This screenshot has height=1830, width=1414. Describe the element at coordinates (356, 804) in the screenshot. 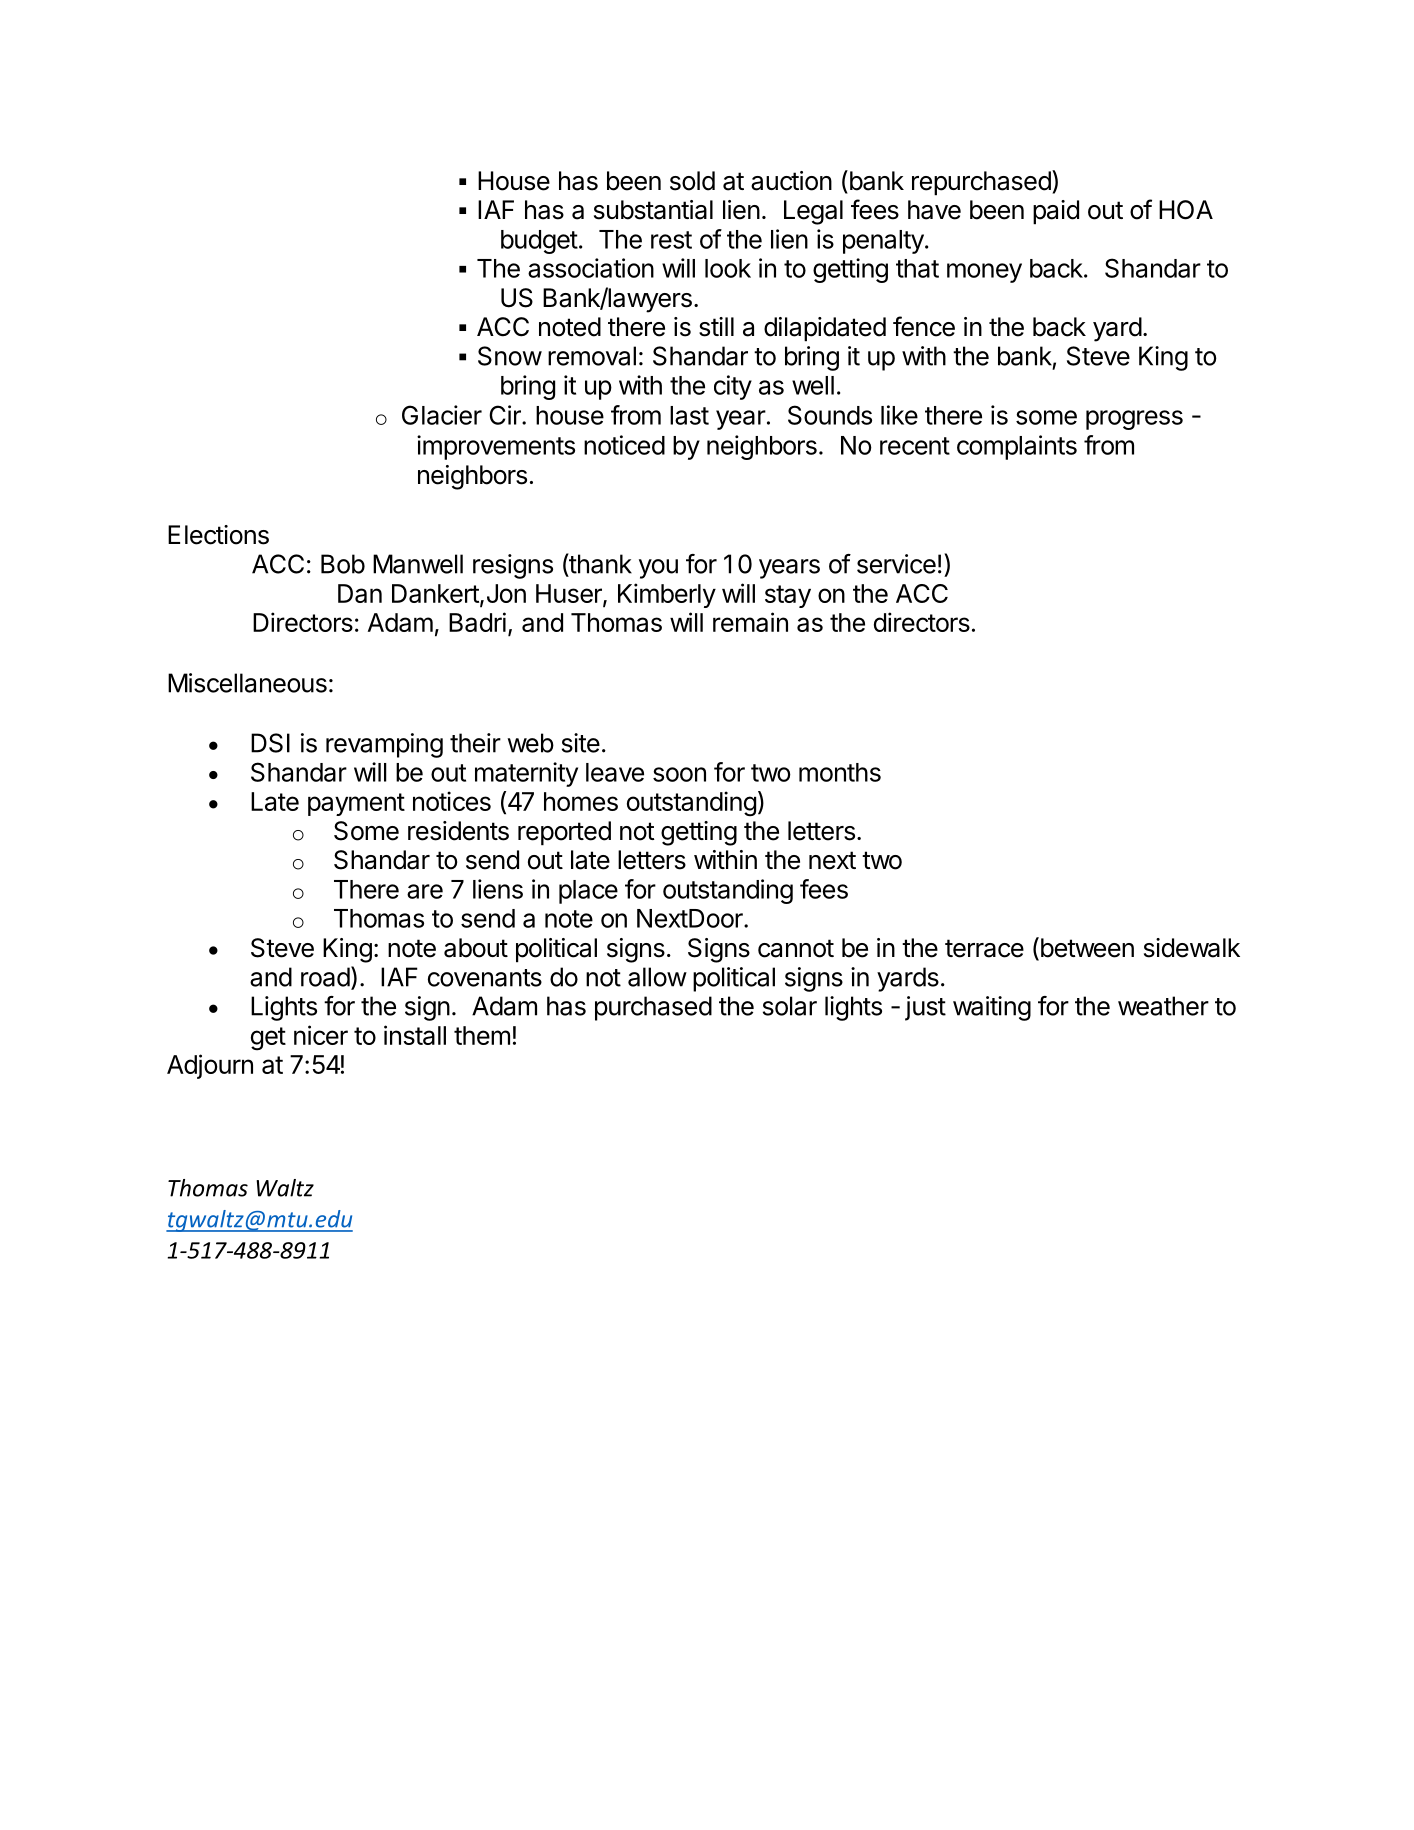

I see `payment` at that location.
